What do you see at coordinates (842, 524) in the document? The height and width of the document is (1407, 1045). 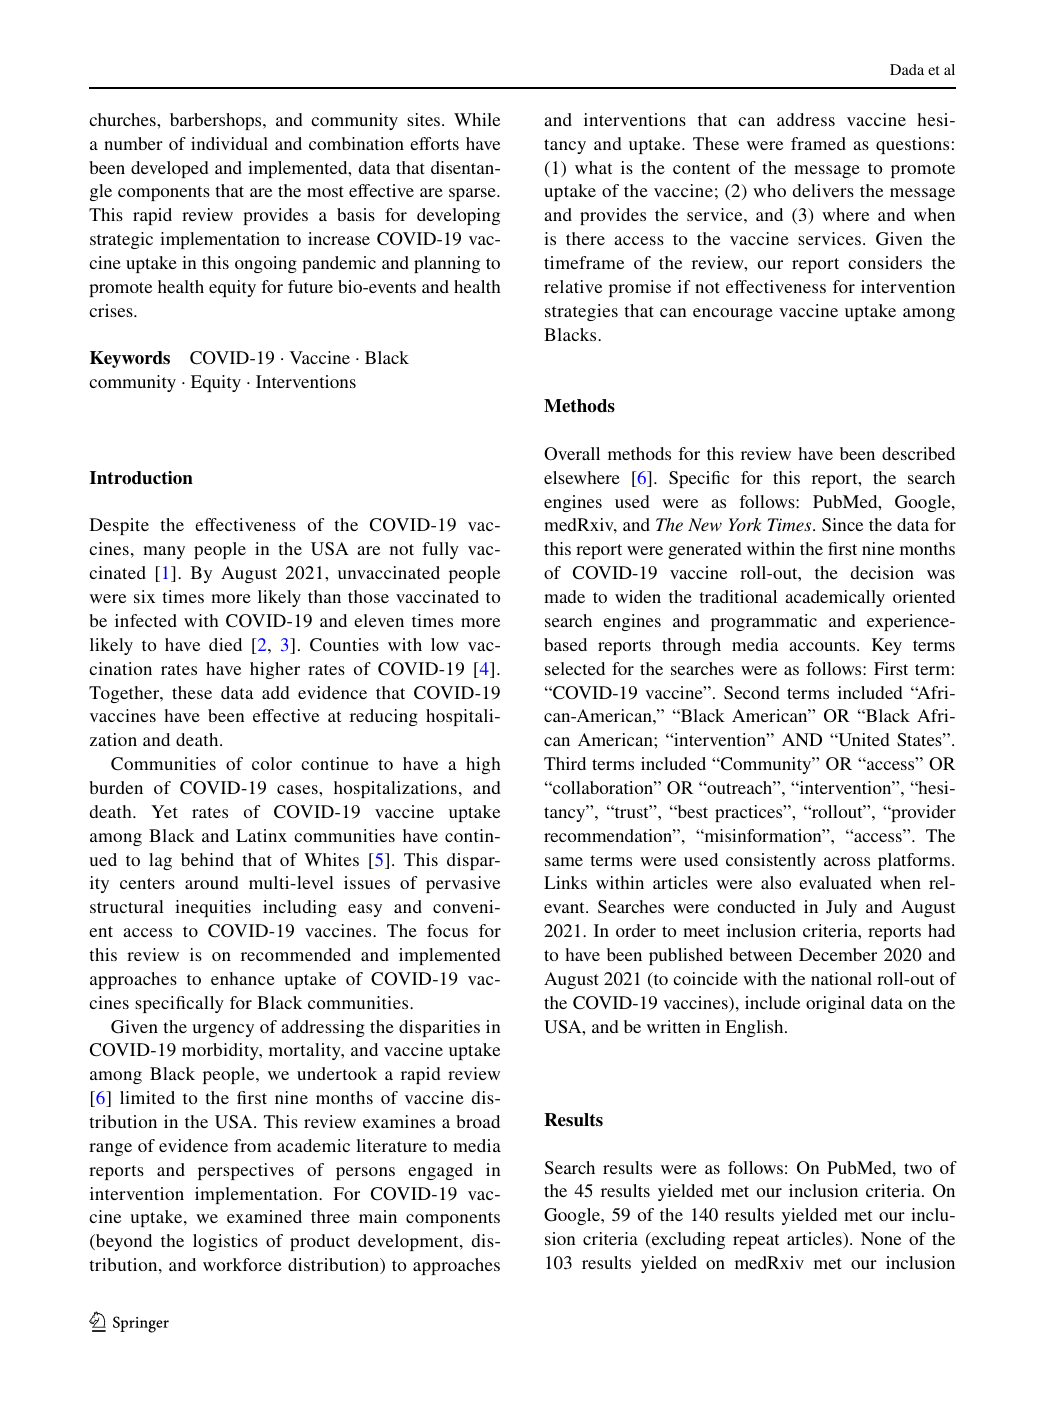 I see `Since` at bounding box center [842, 524].
